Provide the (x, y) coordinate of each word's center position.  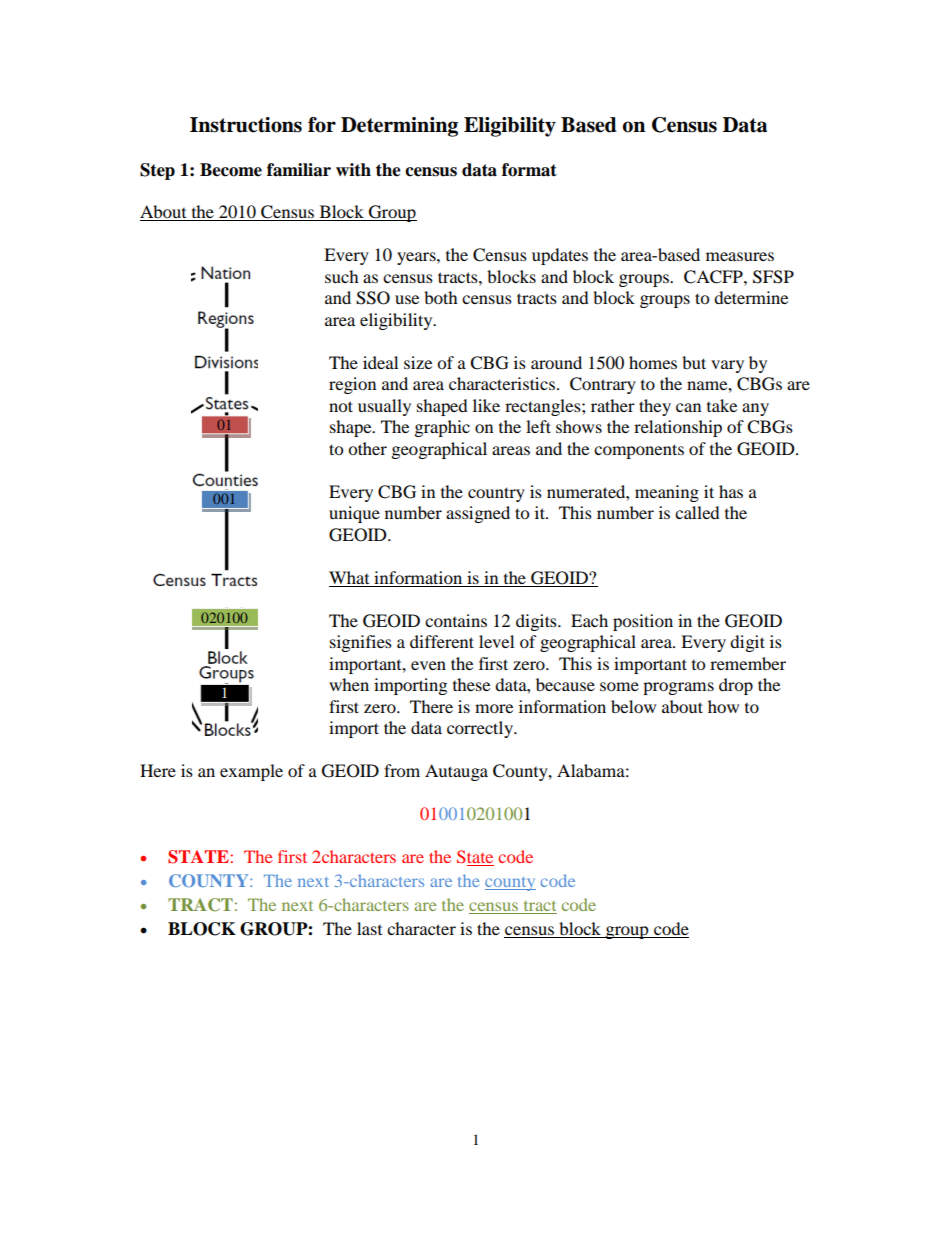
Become (231, 170)
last (369, 928)
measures (740, 256)
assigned (478, 514)
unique (354, 514)
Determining (399, 127)
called (697, 512)
